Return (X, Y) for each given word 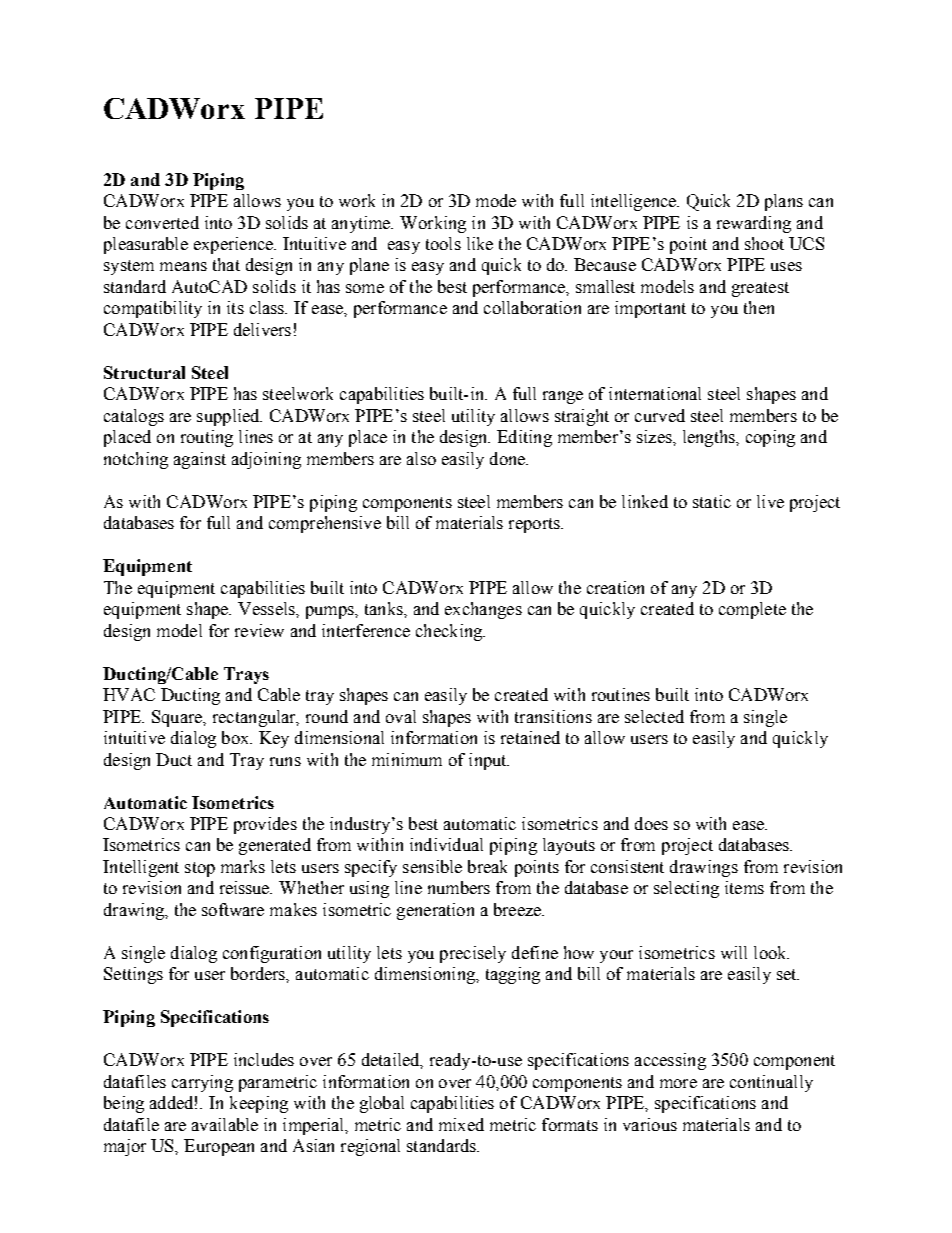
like (480, 243)
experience (234, 245)
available (225, 1124)
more (678, 1083)
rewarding (754, 224)
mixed (461, 1124)
